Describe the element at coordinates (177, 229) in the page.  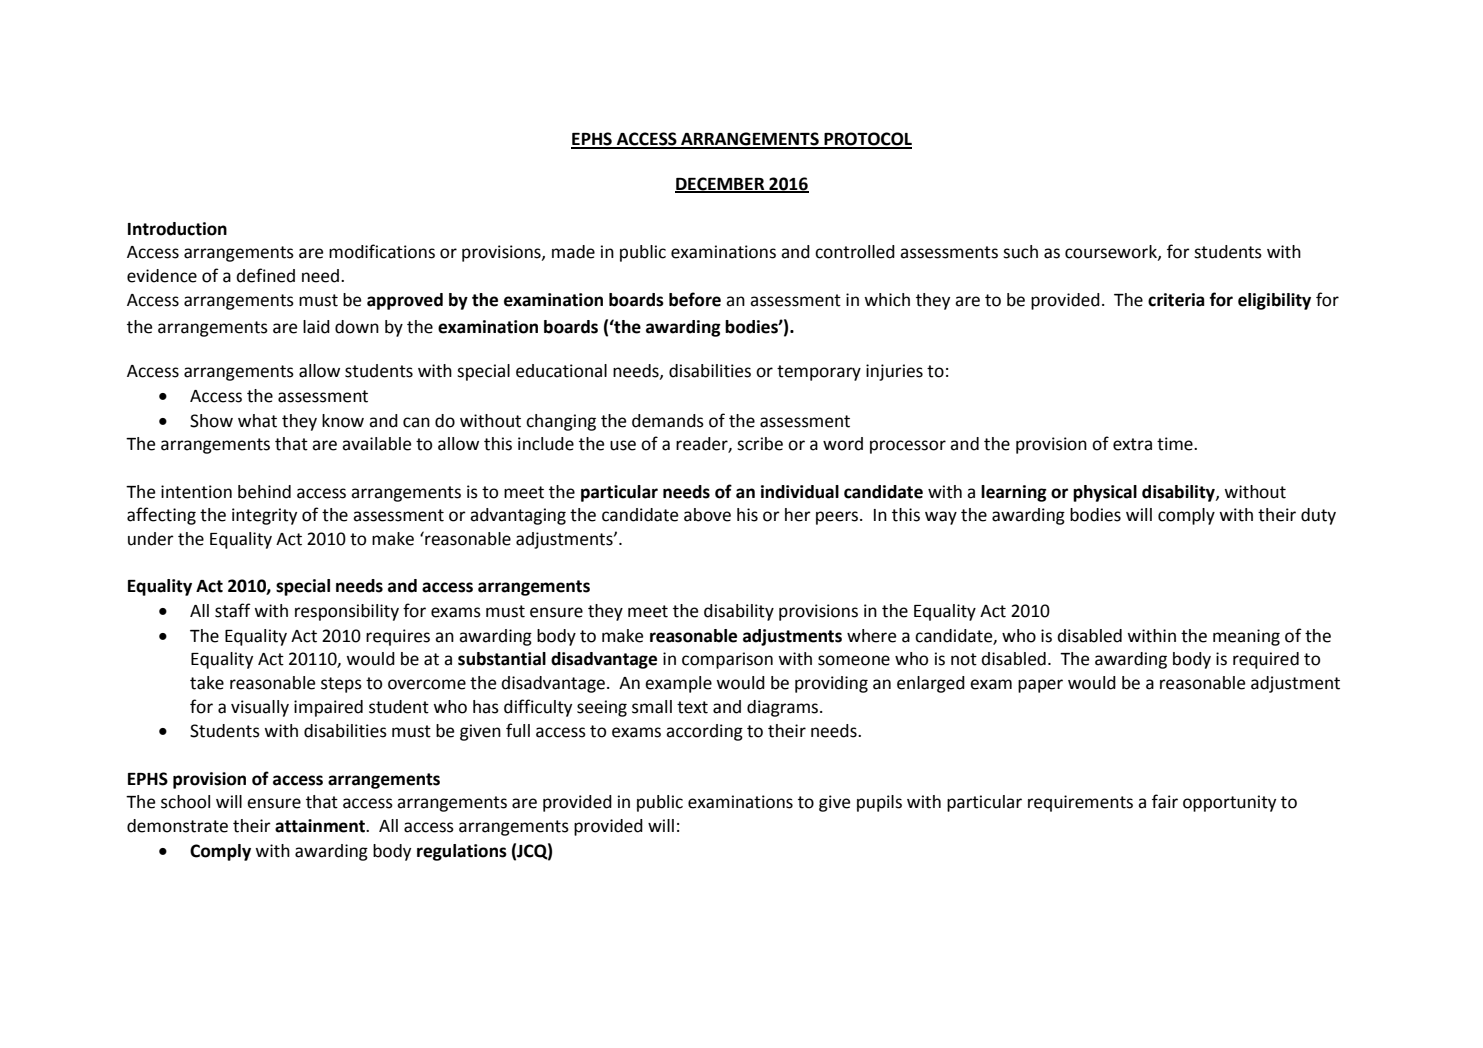
I see `Introduction` at that location.
